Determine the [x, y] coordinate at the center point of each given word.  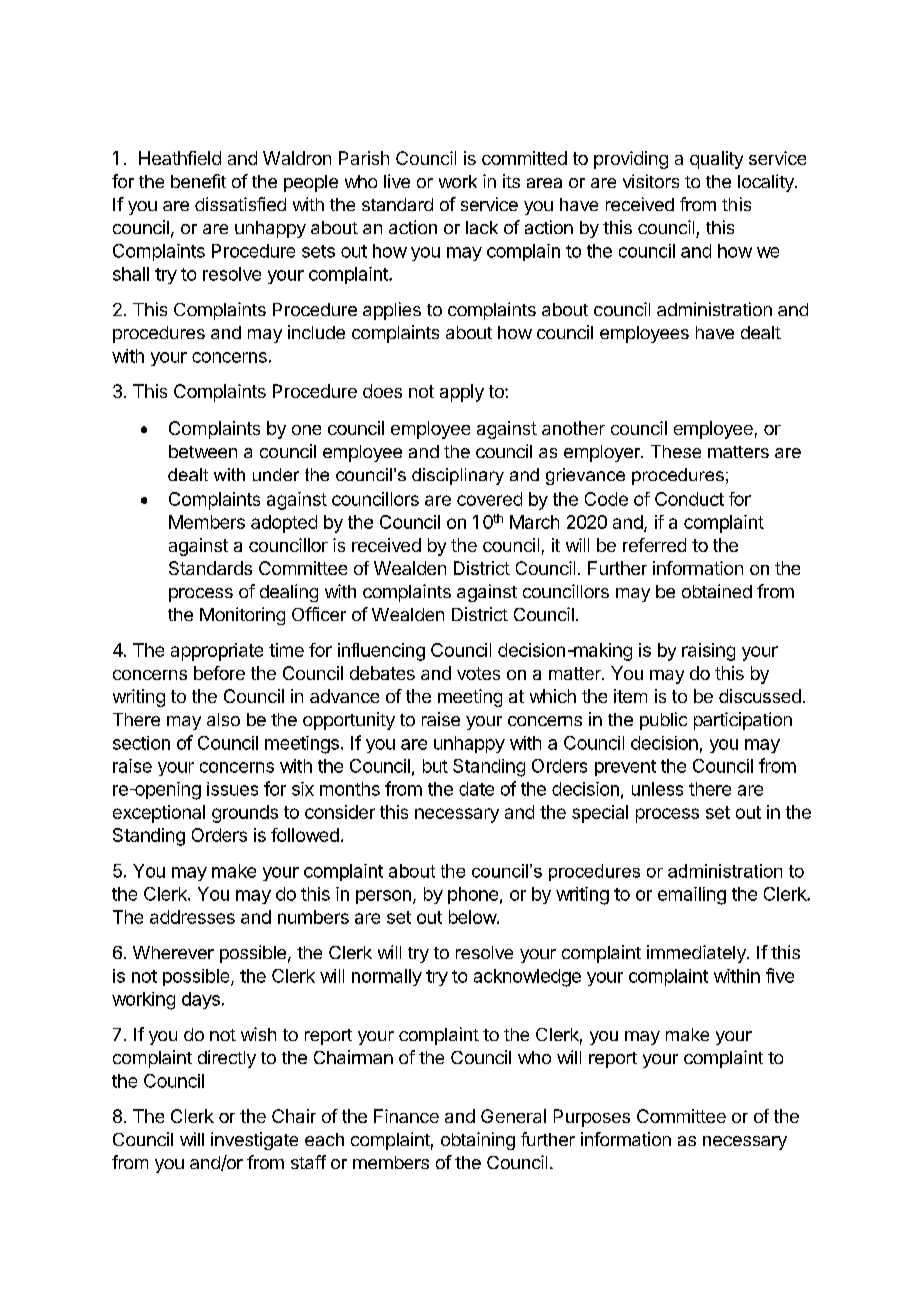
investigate [254, 1141]
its [511, 181]
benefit [198, 181]
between [203, 451]
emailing [692, 896]
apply [462, 393]
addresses [192, 917]
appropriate [217, 652]
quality [716, 160]
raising [708, 652]
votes [478, 673]
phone [473, 895]
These [676, 451]
